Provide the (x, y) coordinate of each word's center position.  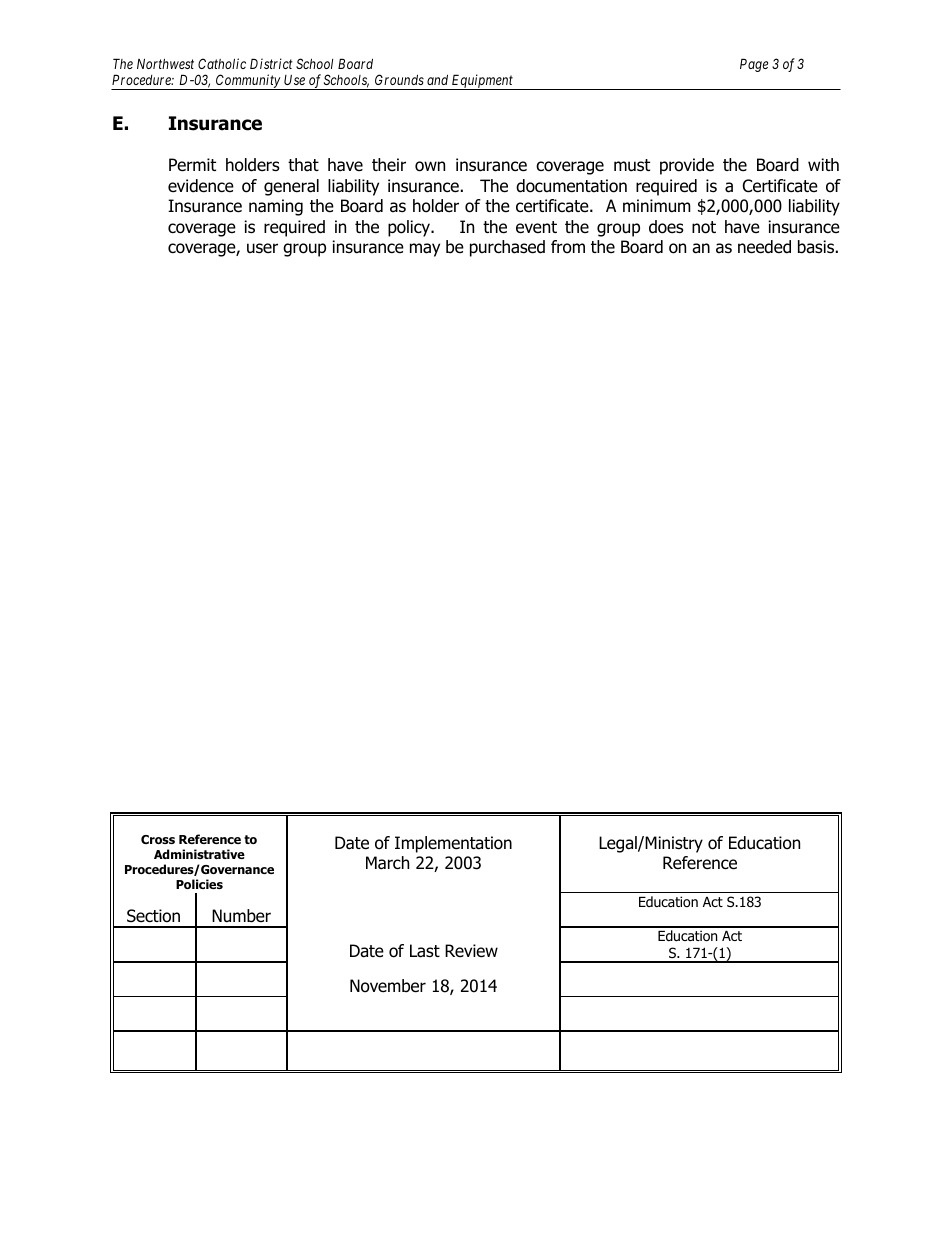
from (568, 247)
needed (764, 247)
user (262, 248)
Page (754, 65)
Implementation (453, 844)
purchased (507, 248)
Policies (199, 884)
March (387, 863)
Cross (158, 839)
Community (248, 82)
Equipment (483, 82)
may (425, 250)
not (704, 227)
